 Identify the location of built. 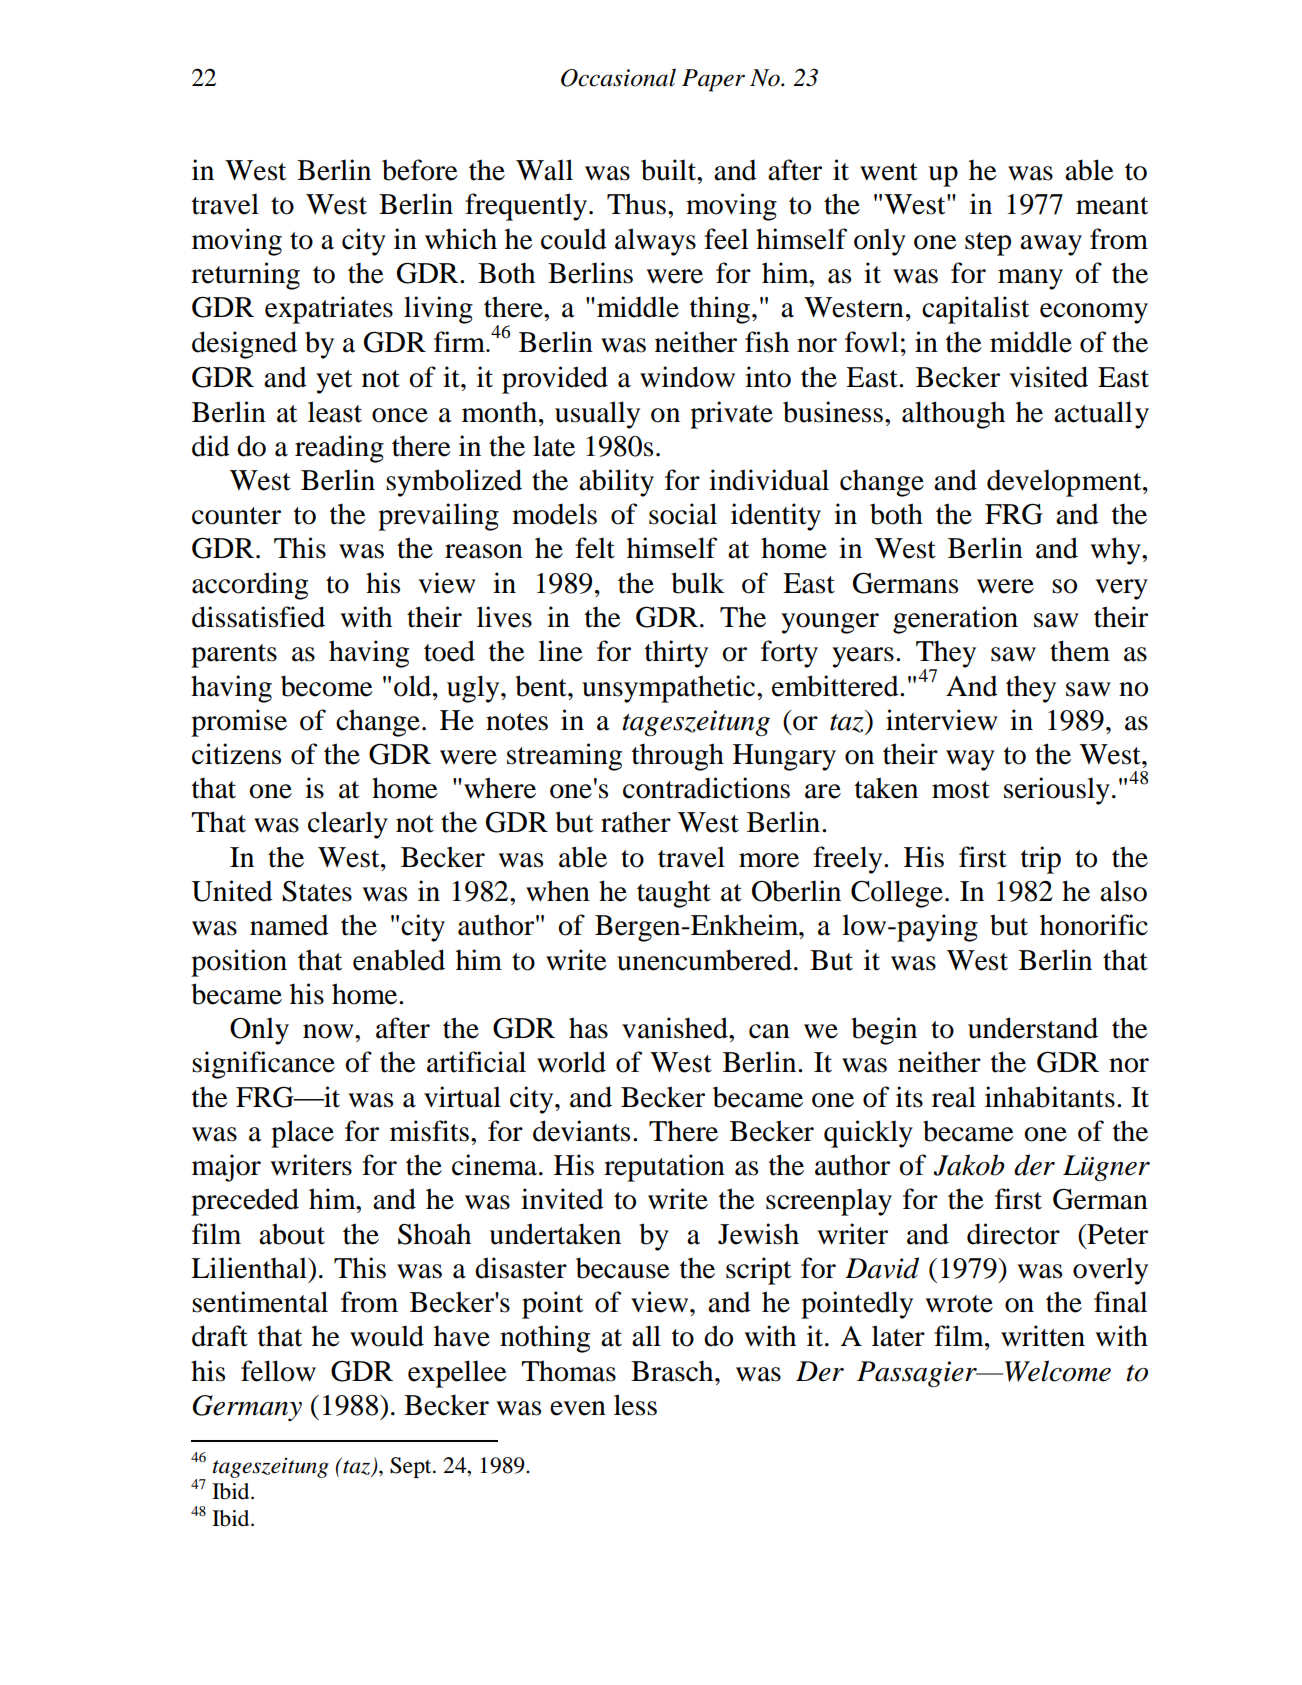
(669, 170).
